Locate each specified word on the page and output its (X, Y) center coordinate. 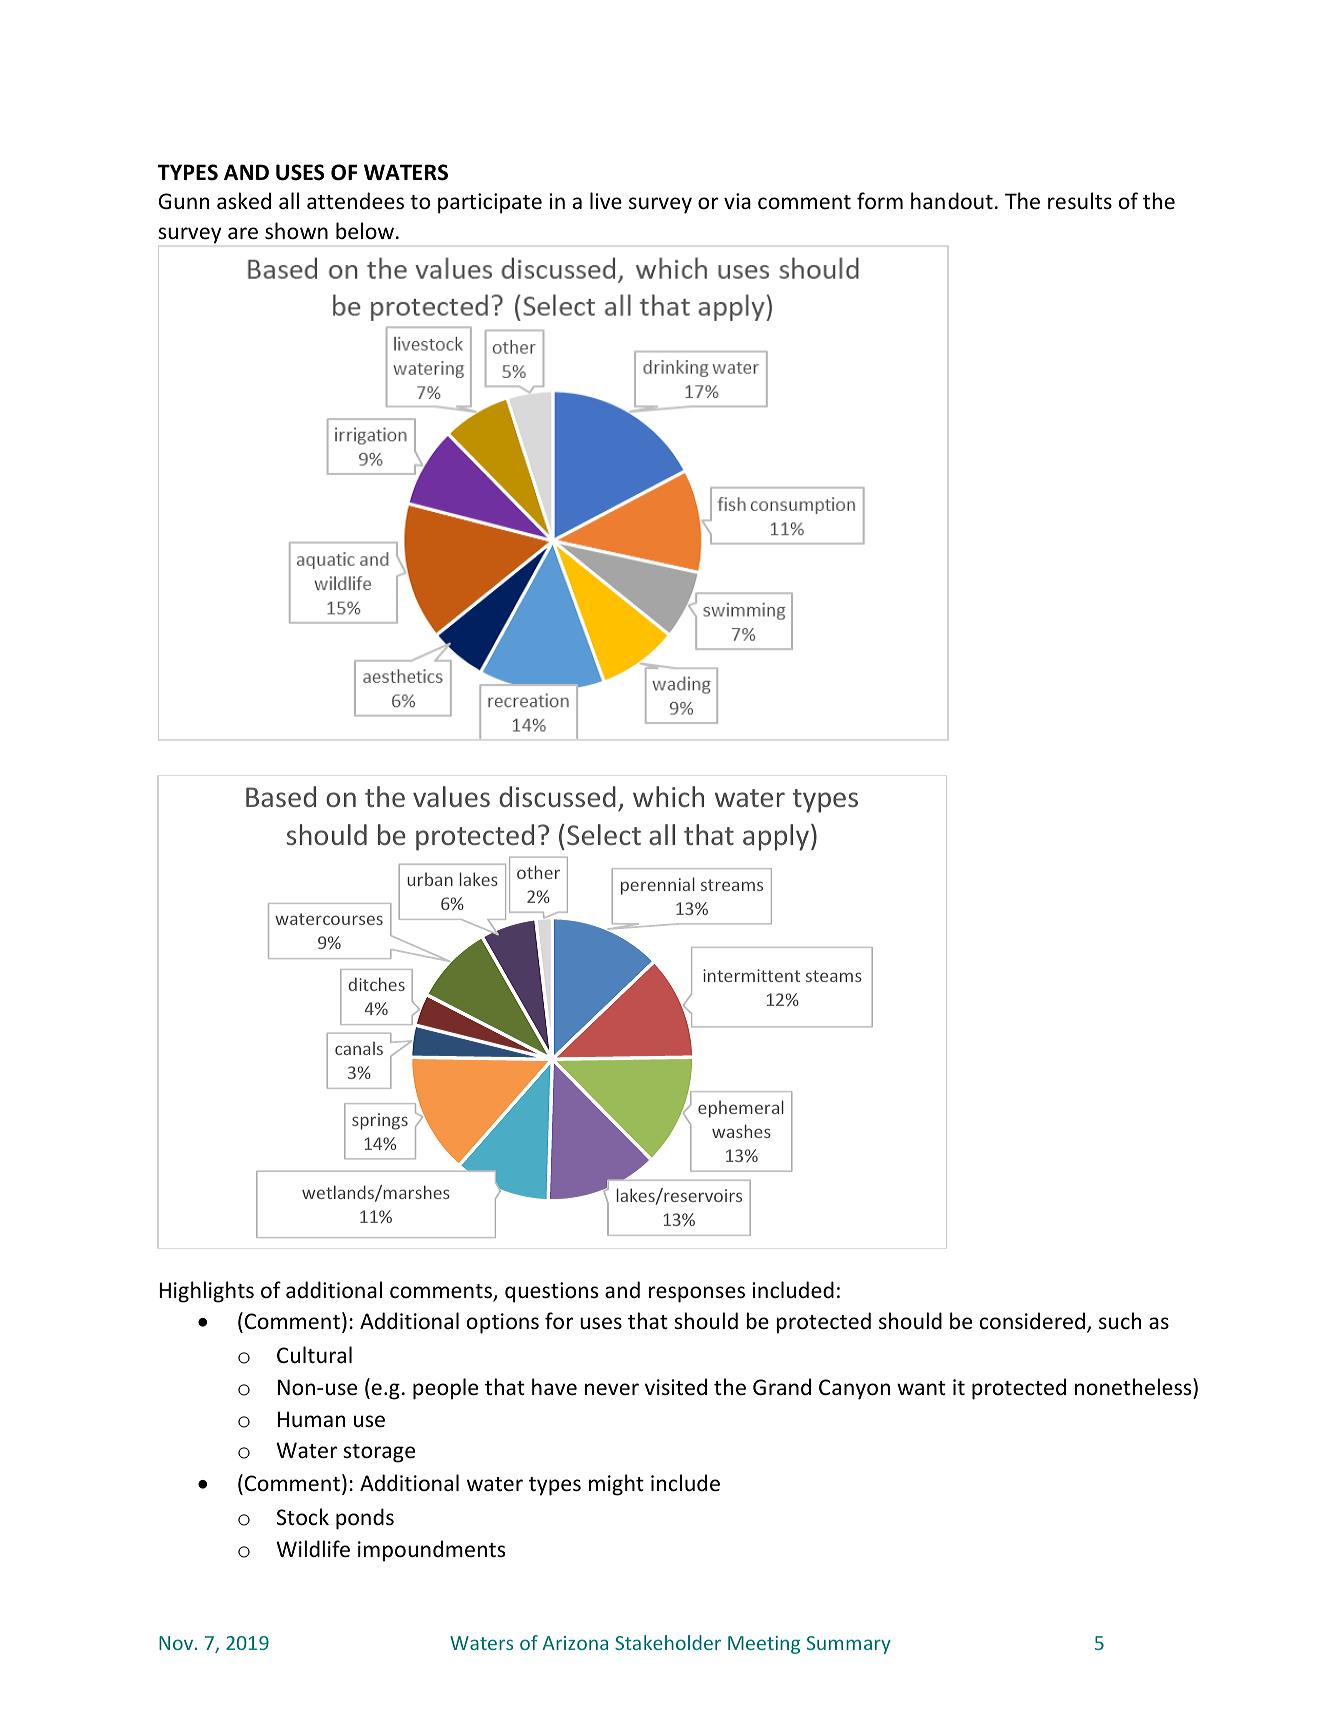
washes (741, 1131)
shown (296, 231)
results (1080, 201)
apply (776, 837)
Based (281, 796)
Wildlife (313, 1549)
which (668, 796)
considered (1032, 1321)
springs (380, 1121)
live (606, 200)
